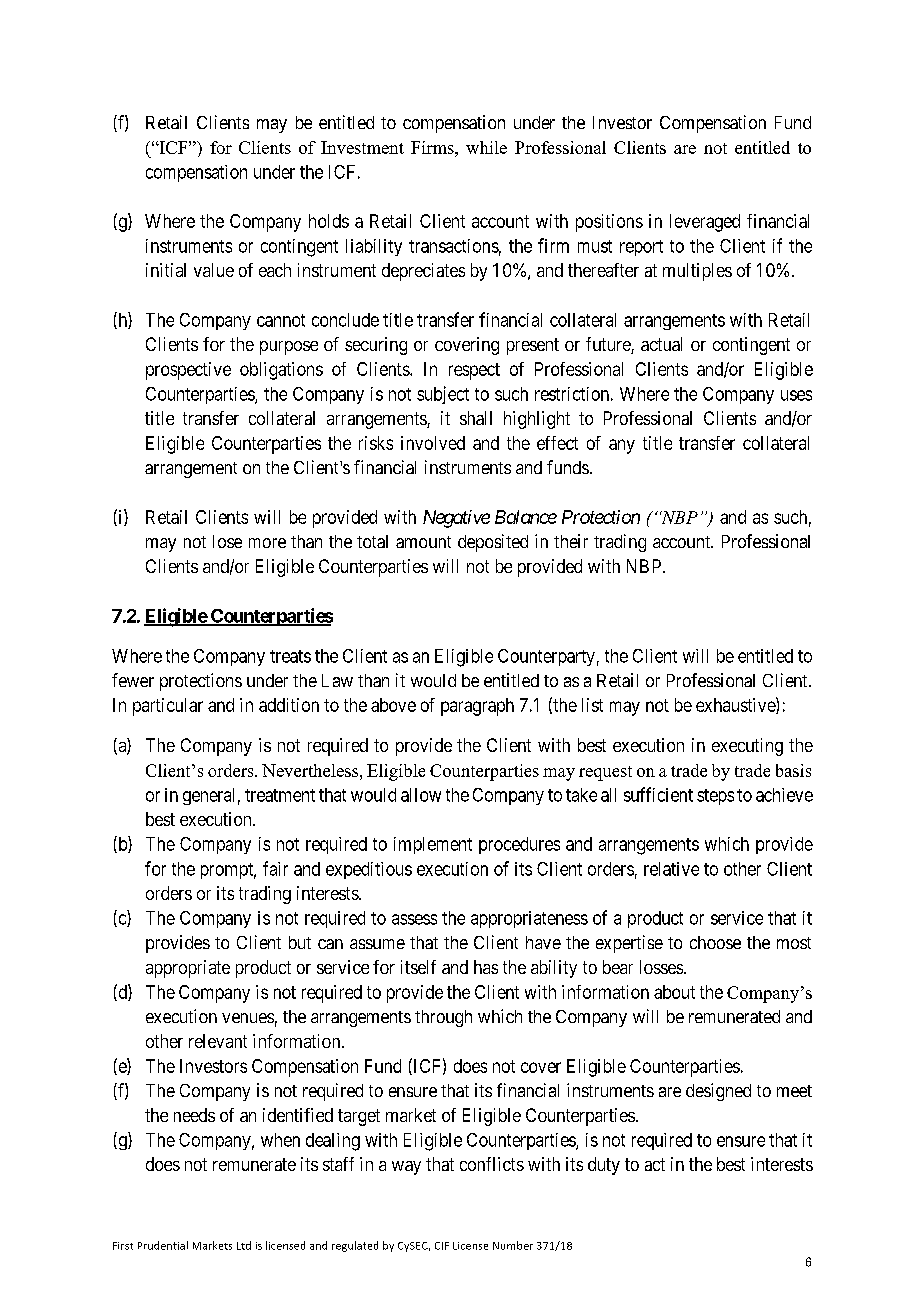  Describe the element at coordinates (486, 147) in the screenshot. I see `while` at that location.
